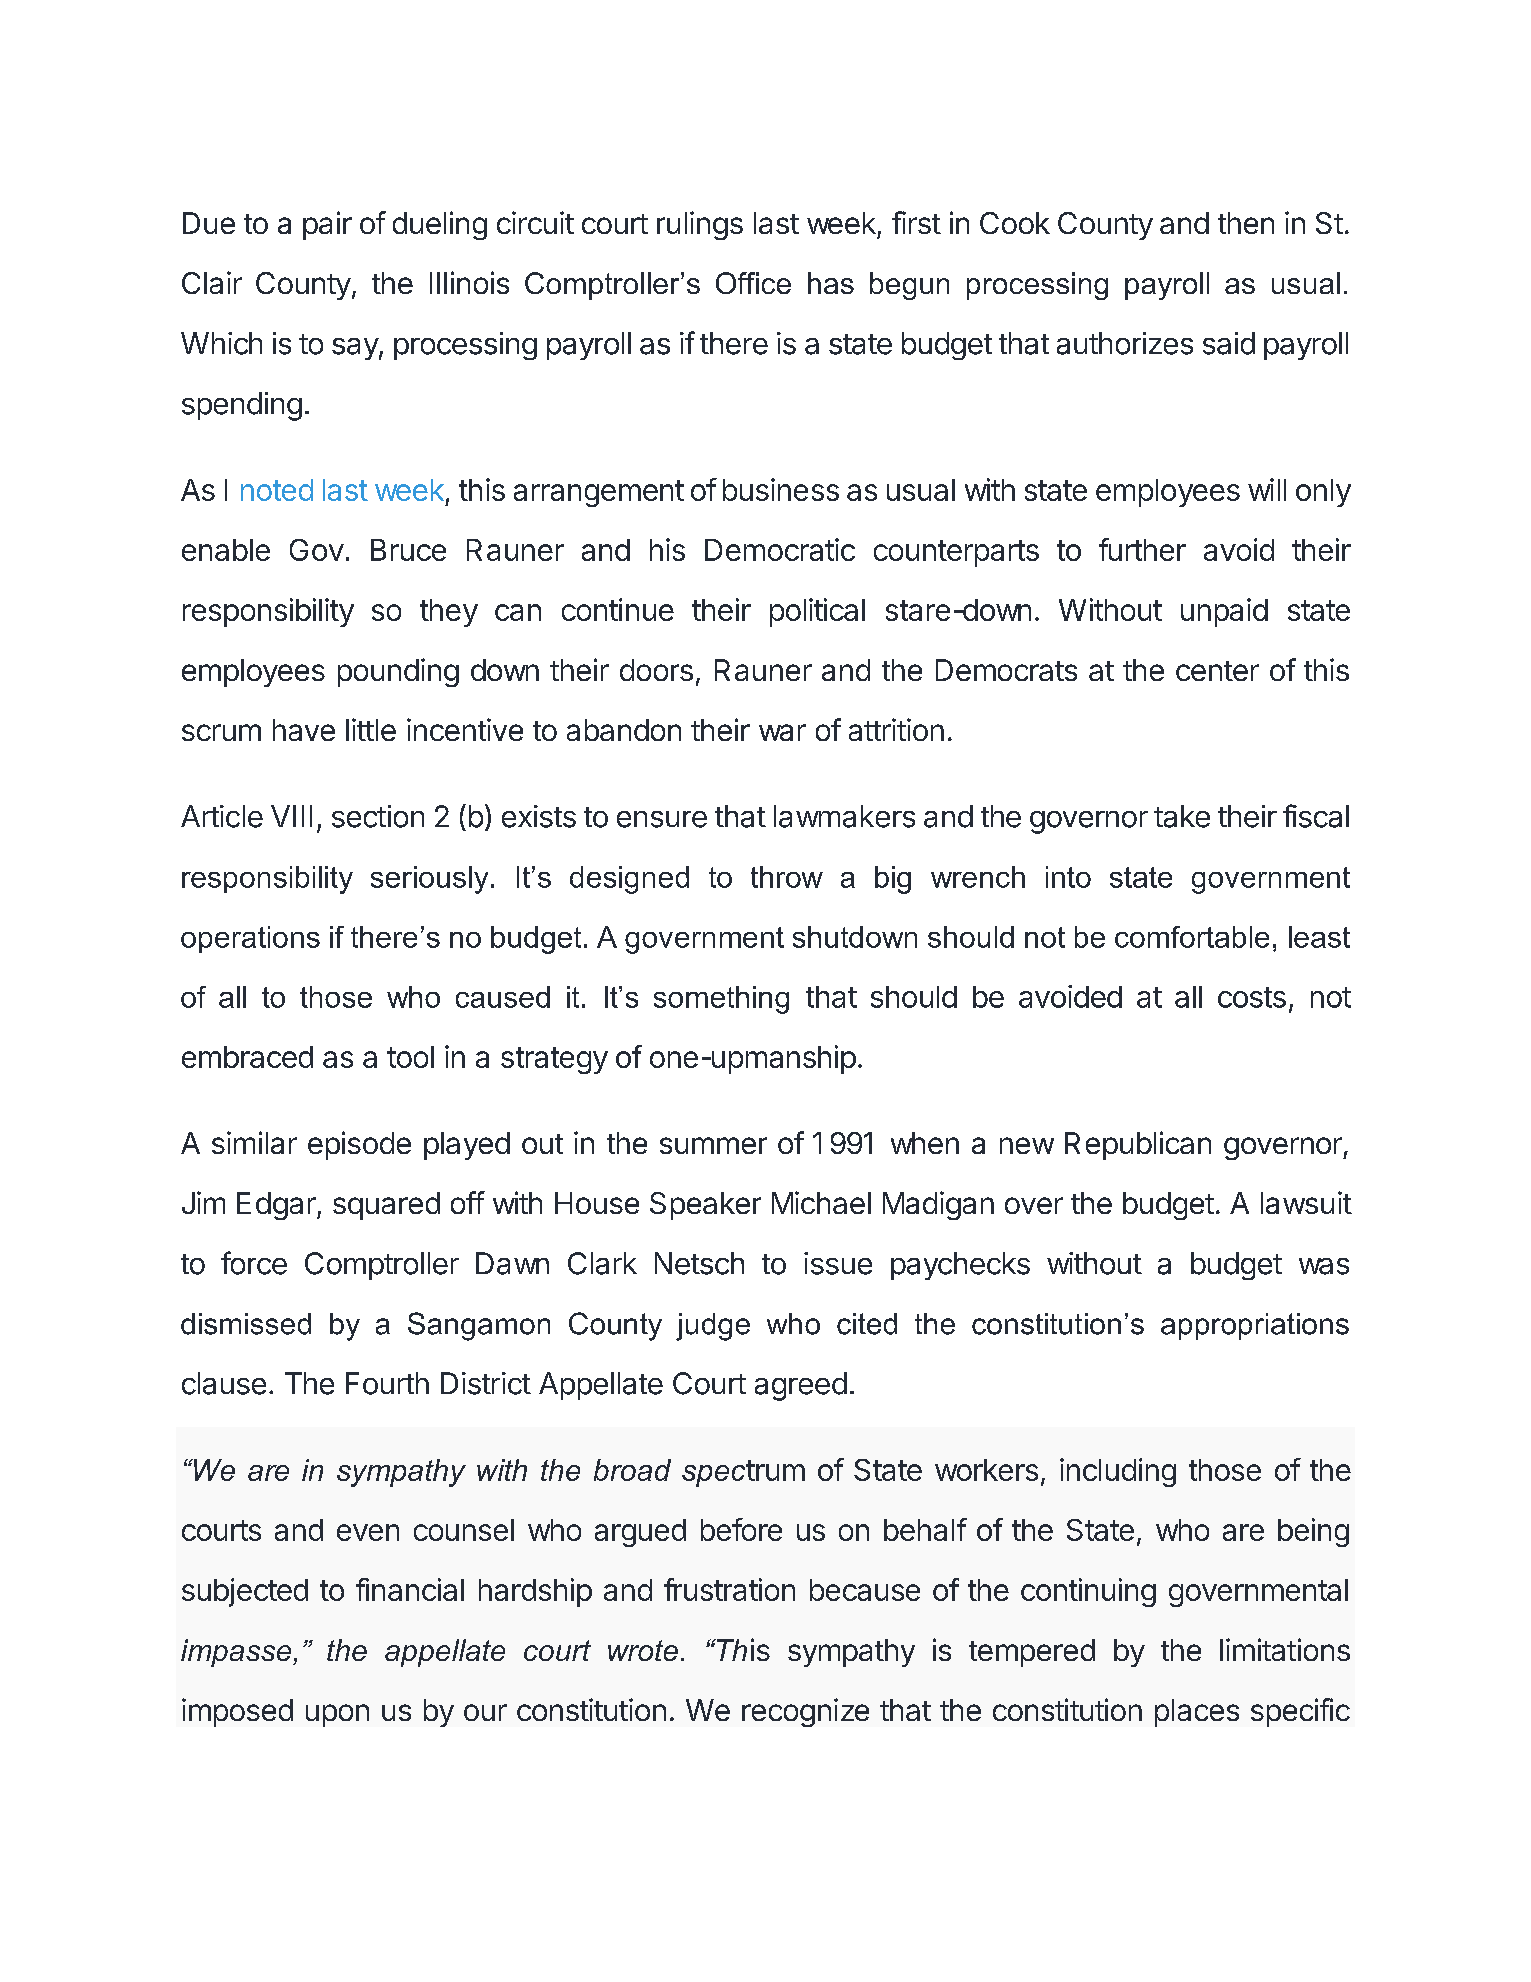  Describe the element at coordinates (398, 672) in the screenshot. I see `pounding` at that location.
